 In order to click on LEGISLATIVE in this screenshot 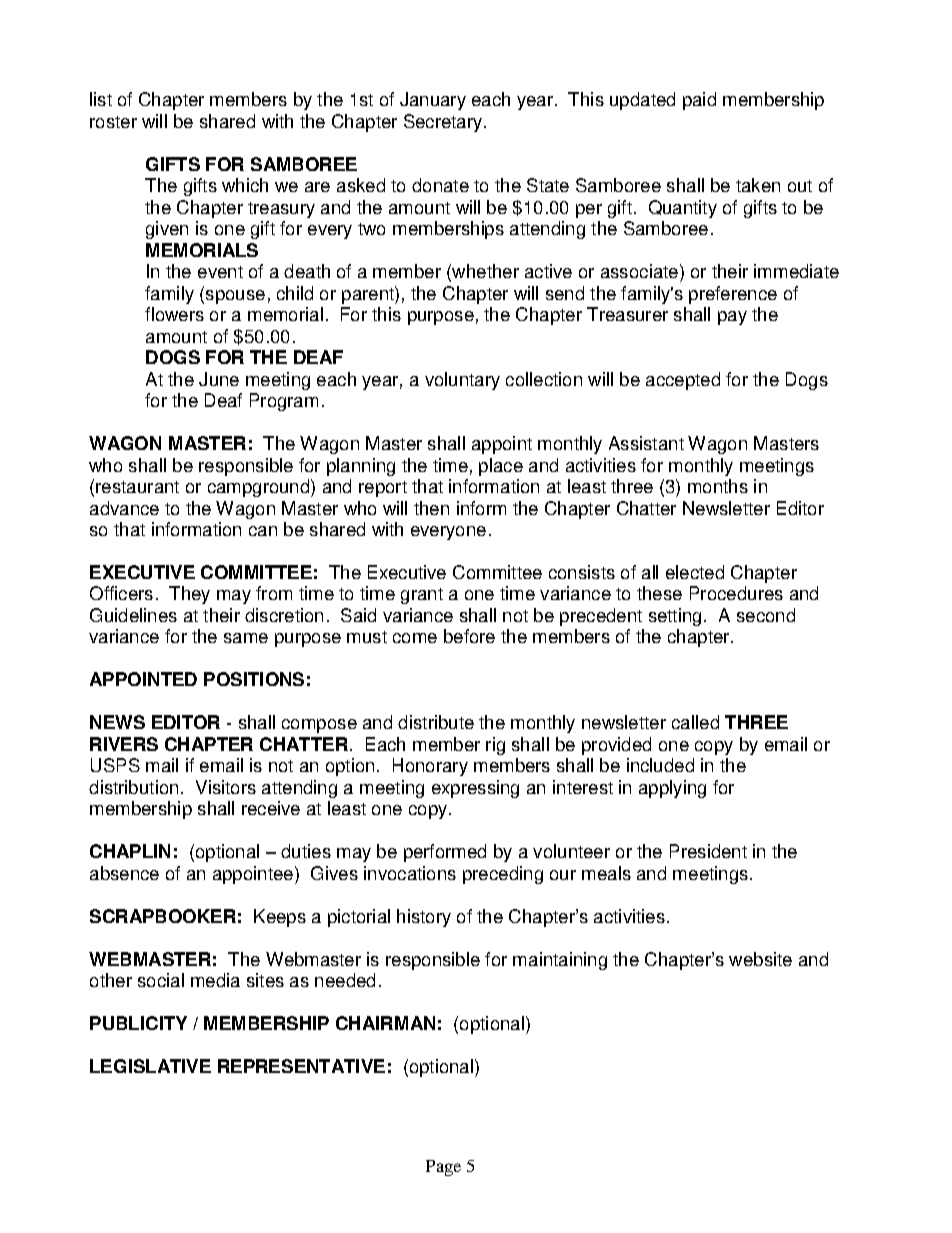, I will do `click(150, 1066)`.
